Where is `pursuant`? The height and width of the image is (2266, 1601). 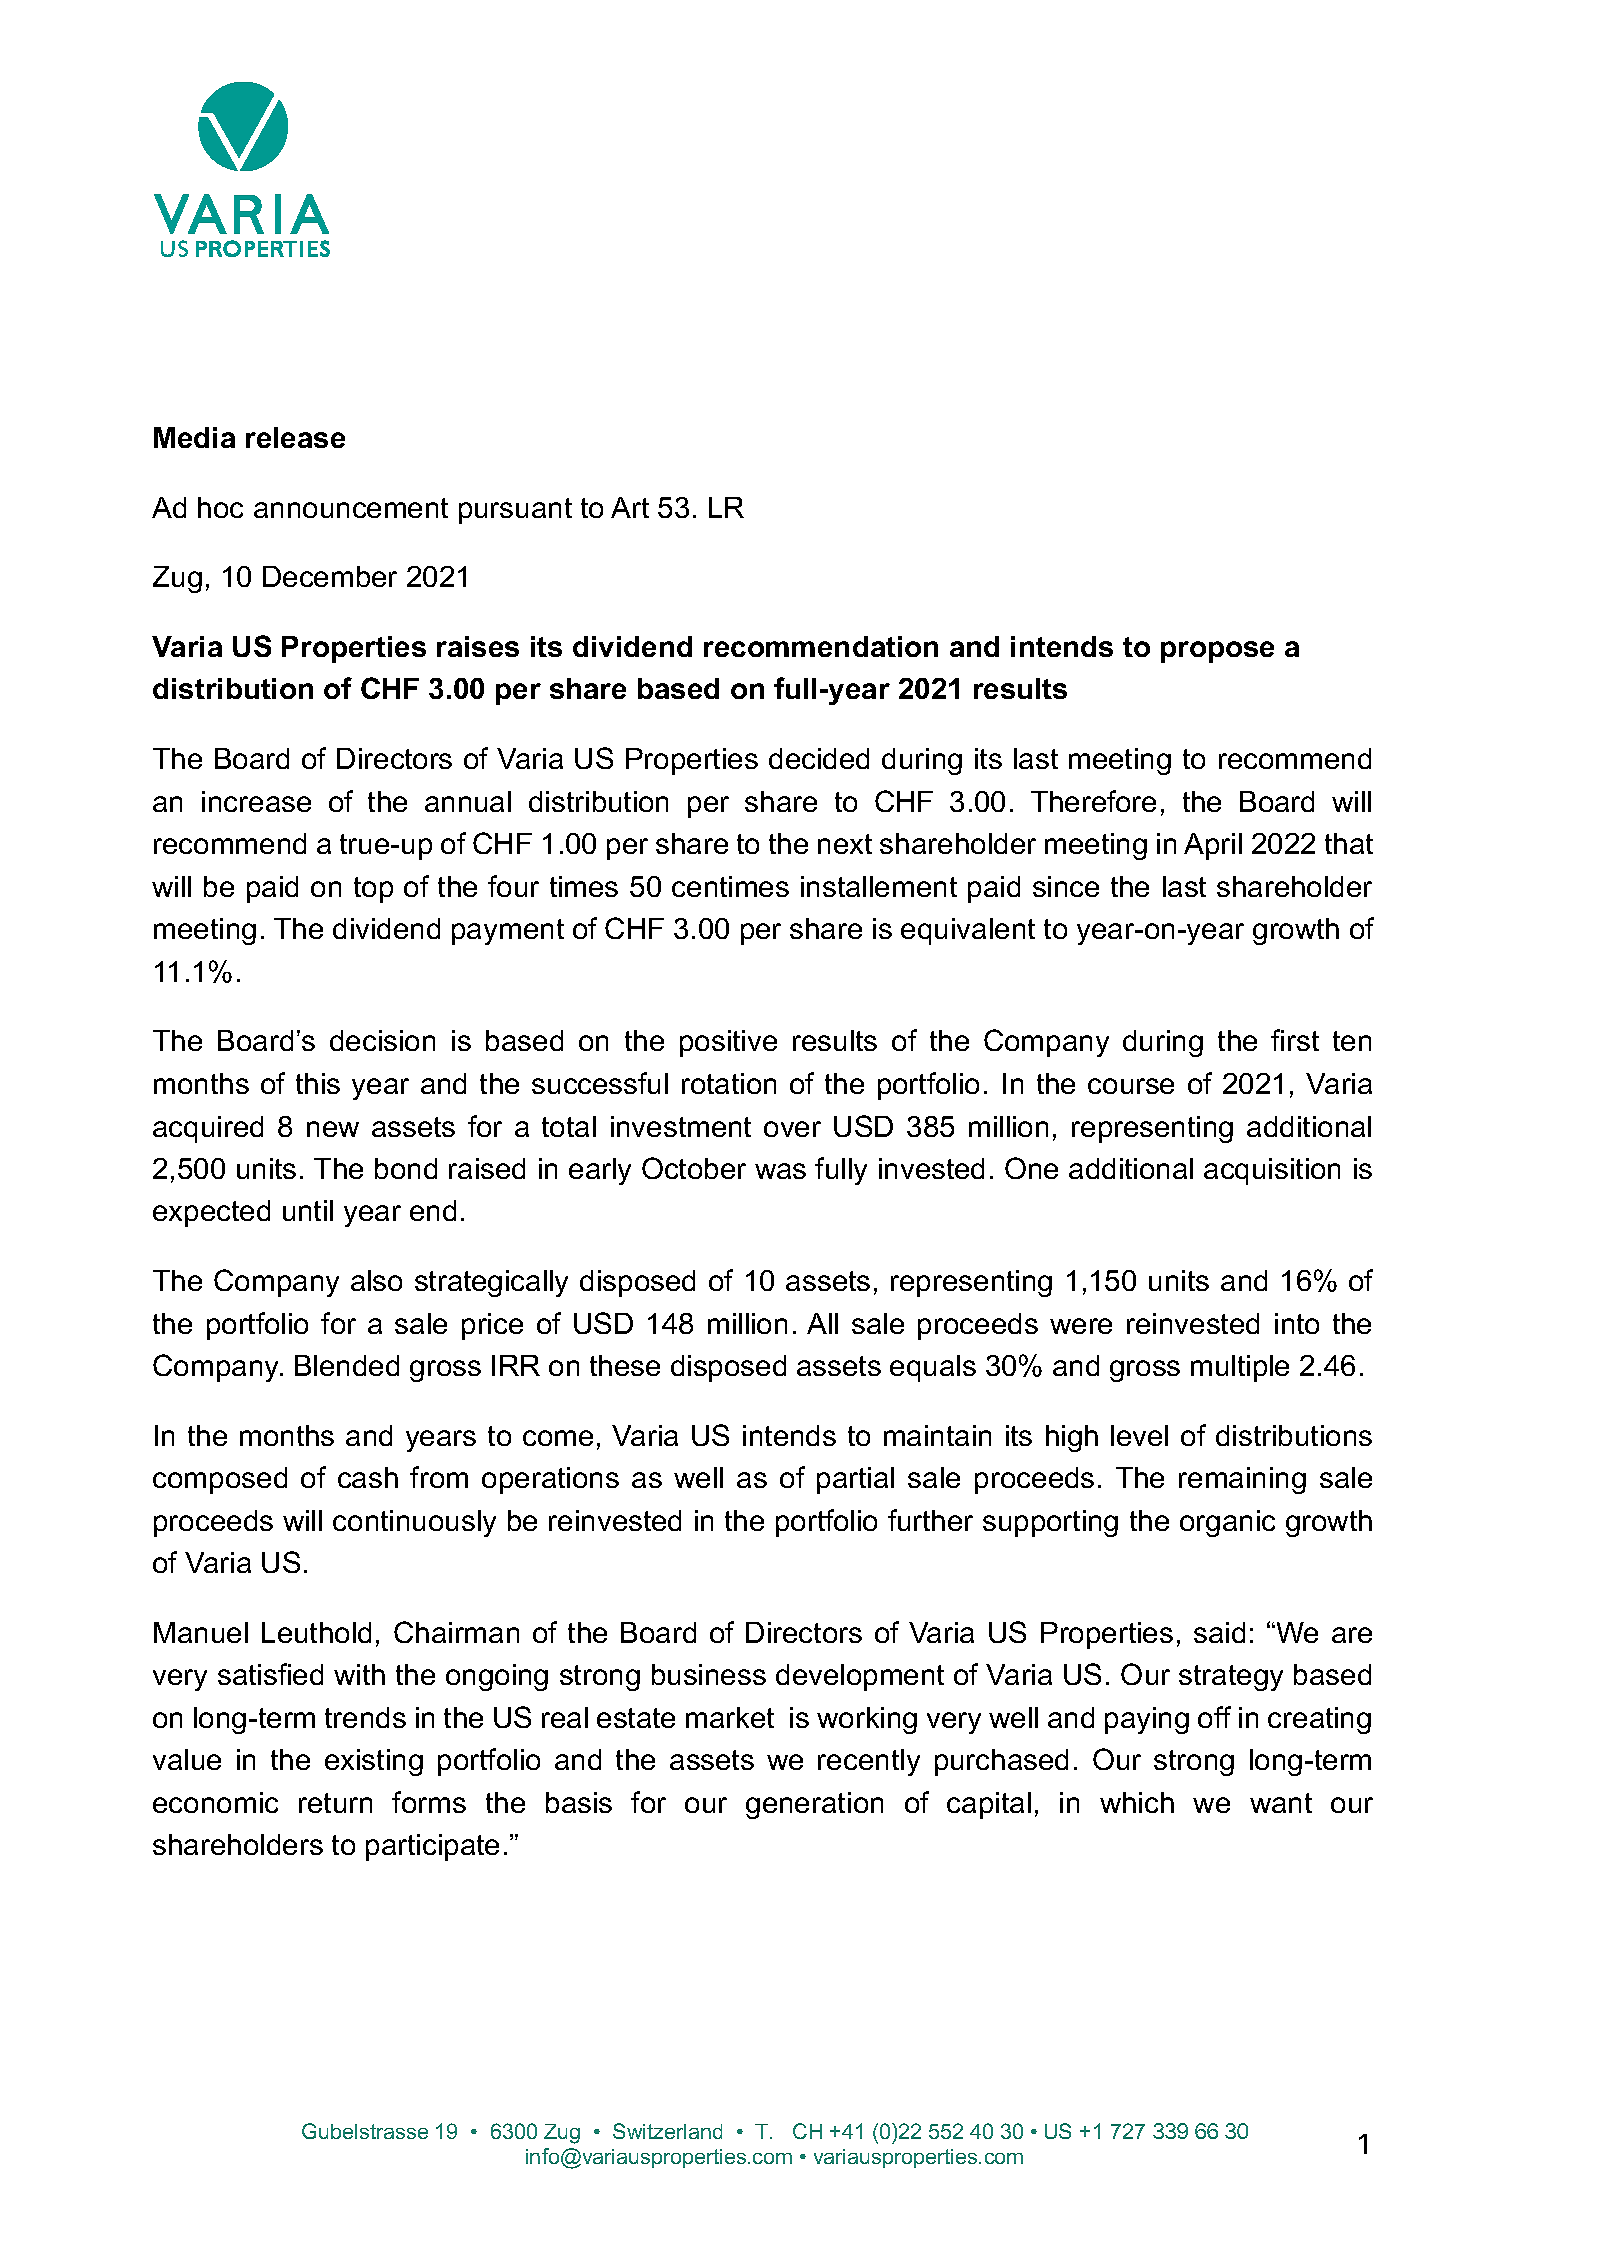
pursuant is located at coordinates (515, 511).
